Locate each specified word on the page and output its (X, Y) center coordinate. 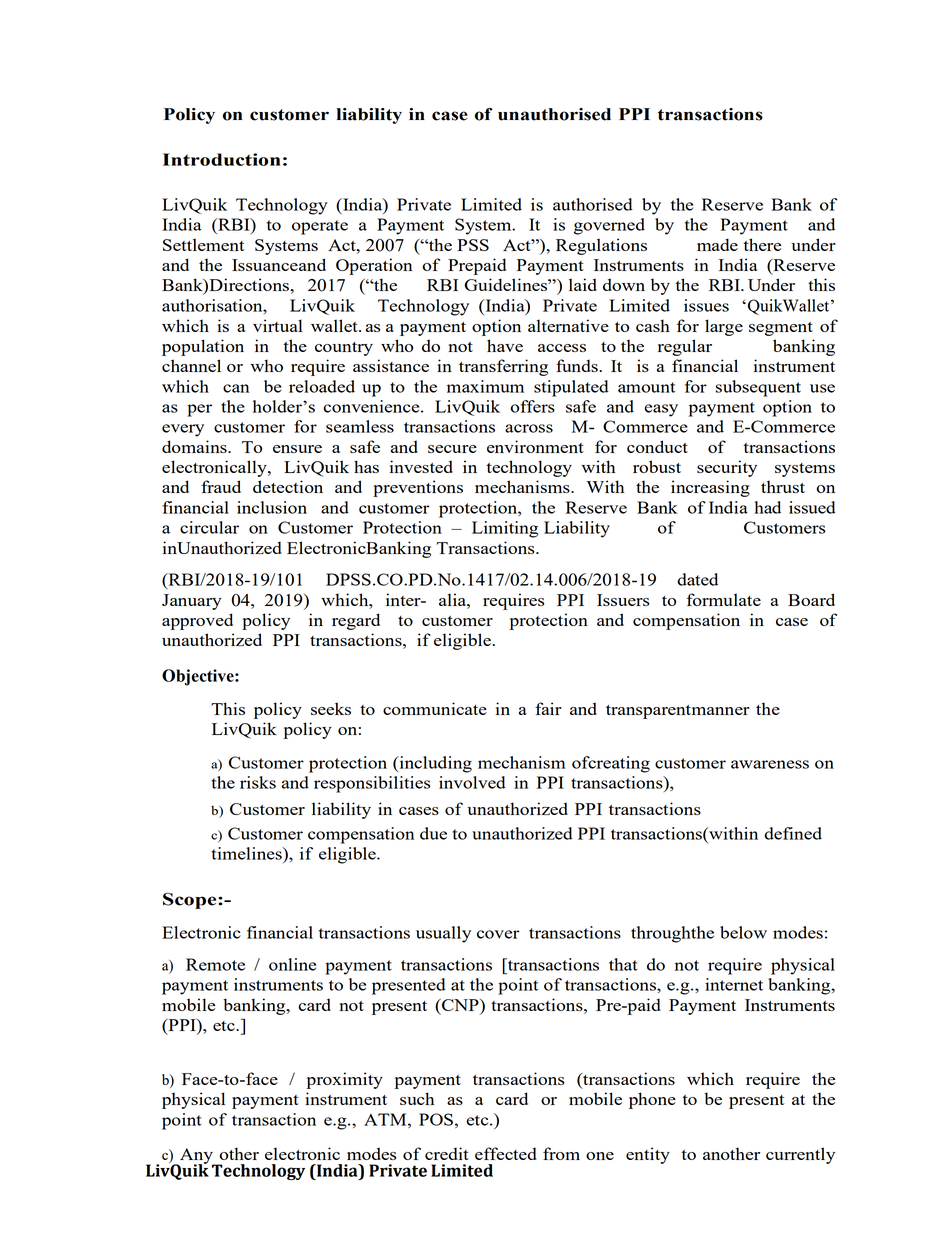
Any (196, 1157)
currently (800, 1155)
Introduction (222, 159)
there (762, 244)
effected (506, 1153)
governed (609, 226)
